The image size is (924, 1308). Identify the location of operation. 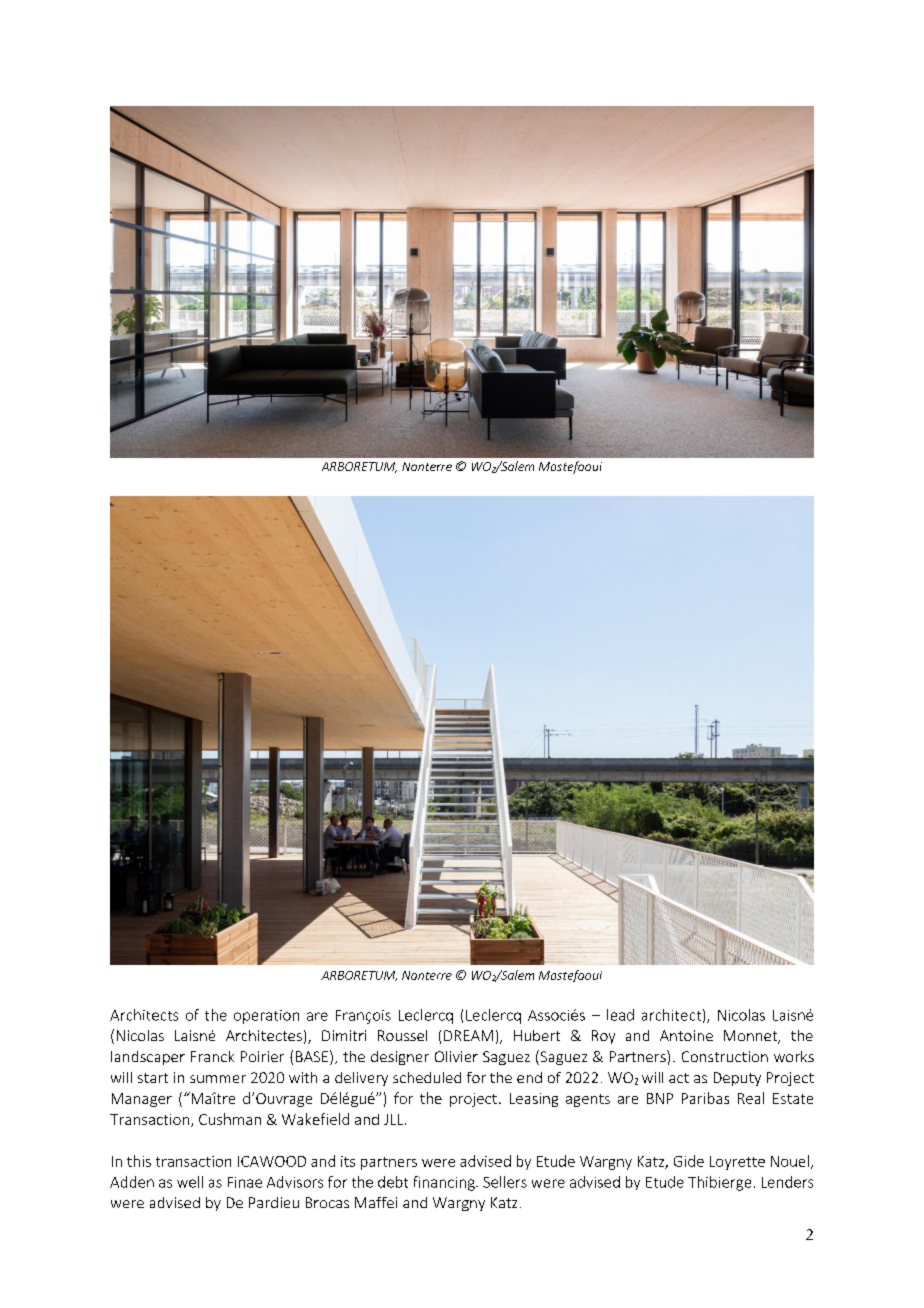
(266, 1017).
